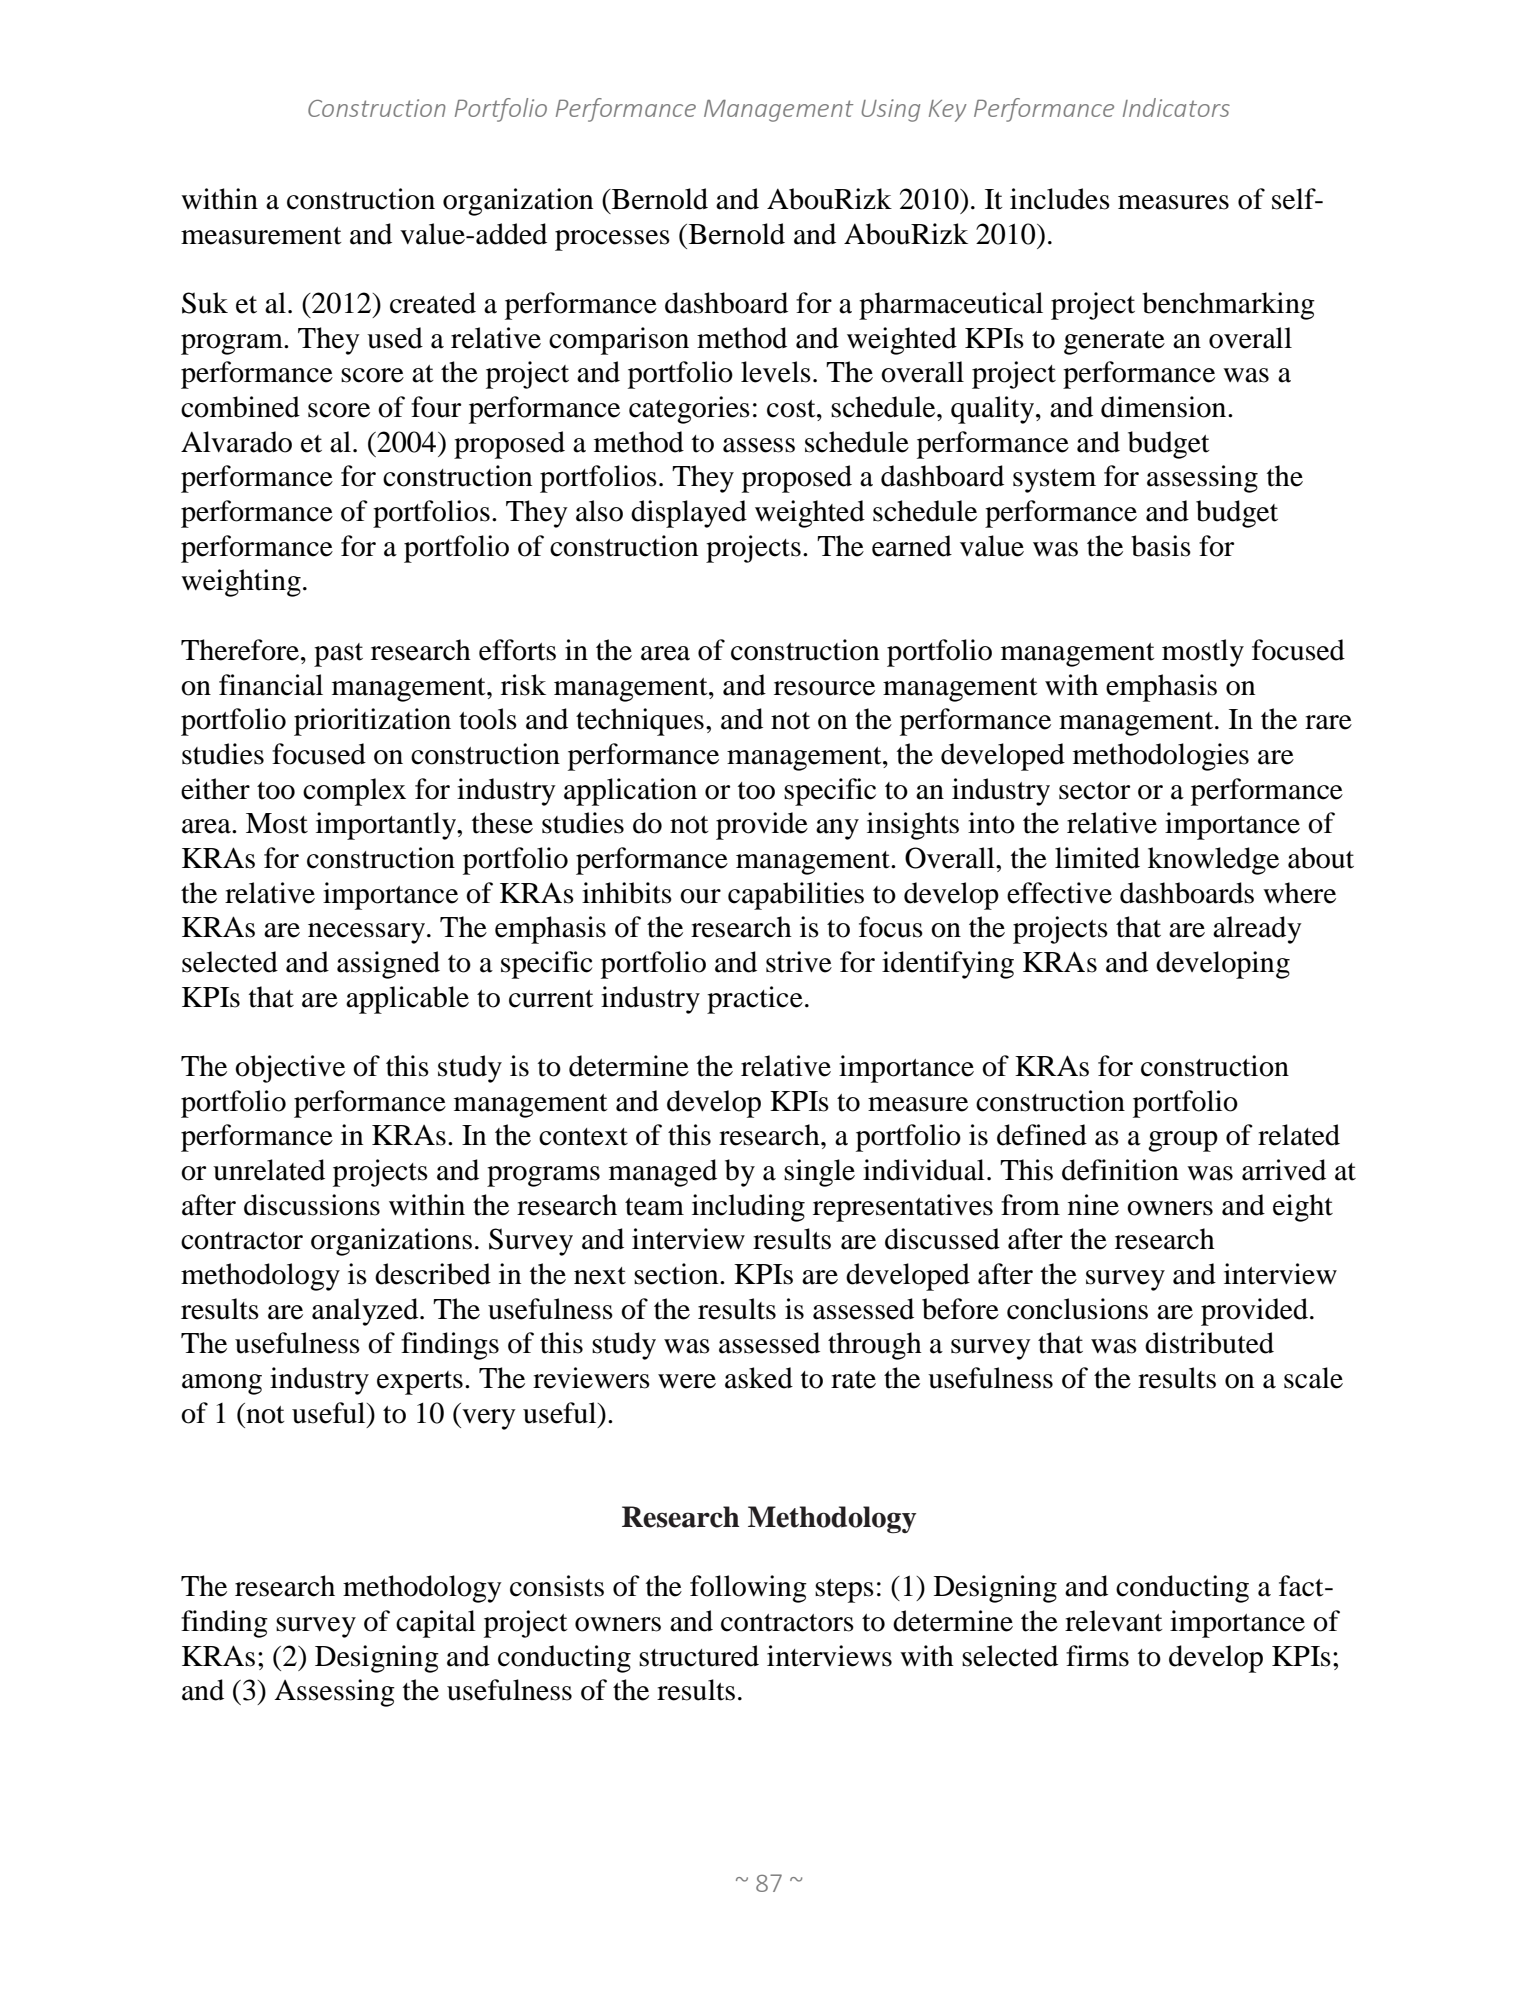 This screenshot has width=1538, height=1990. I want to click on created, so click(433, 303).
